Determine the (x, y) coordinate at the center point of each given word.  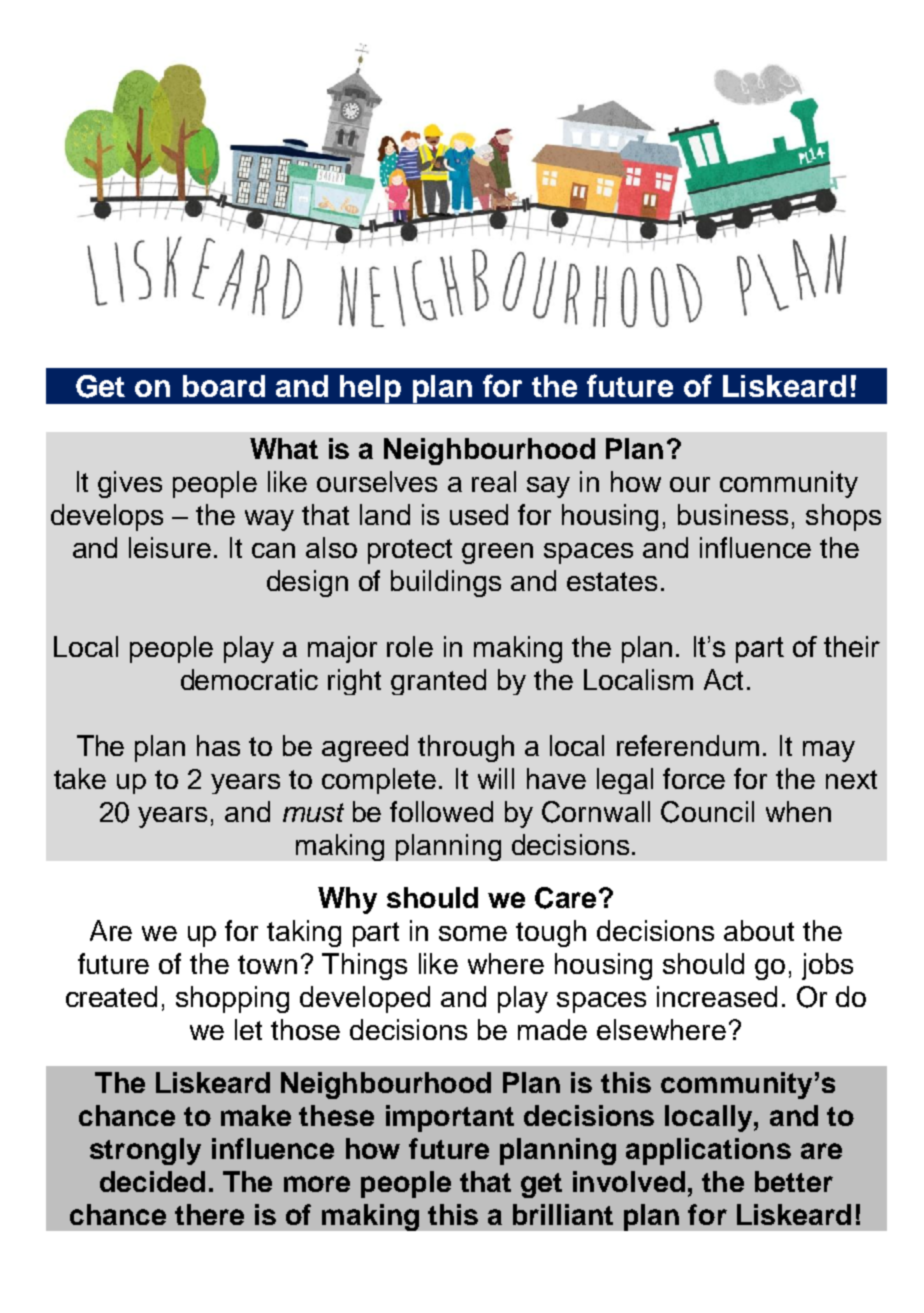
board (224, 386)
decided (152, 1181)
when (798, 811)
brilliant (563, 1214)
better (794, 1181)
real (494, 481)
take (80, 778)
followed (441, 811)
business (733, 514)
